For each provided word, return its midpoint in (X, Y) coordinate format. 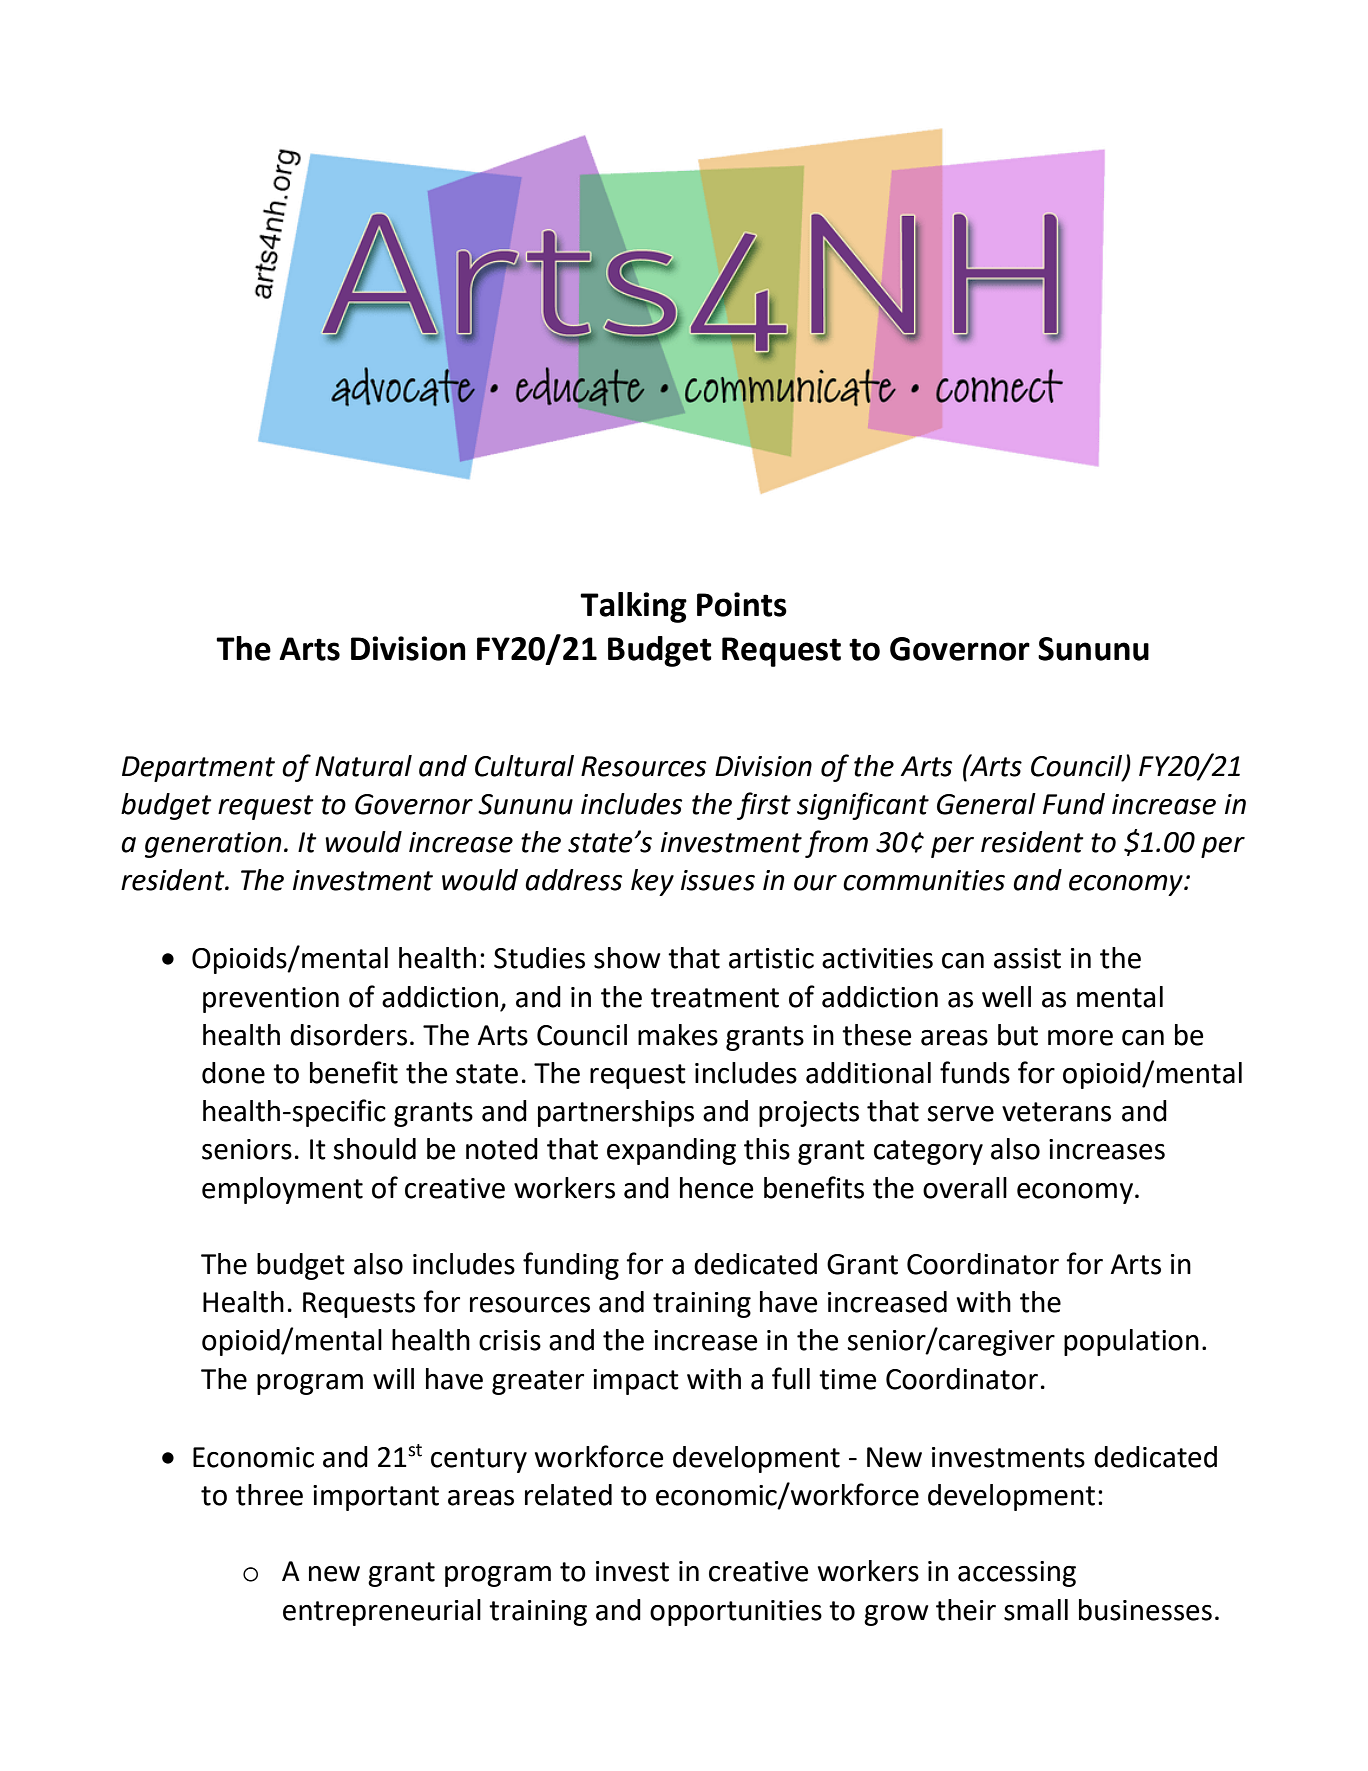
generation (213, 845)
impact (636, 1382)
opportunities (736, 1613)
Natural (363, 766)
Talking (633, 607)
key (652, 882)
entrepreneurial (382, 1612)
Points (742, 604)
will (393, 1378)
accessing (1017, 1574)
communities (924, 880)
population (1131, 1342)
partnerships (616, 1113)
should (375, 1149)
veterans (1056, 1112)
